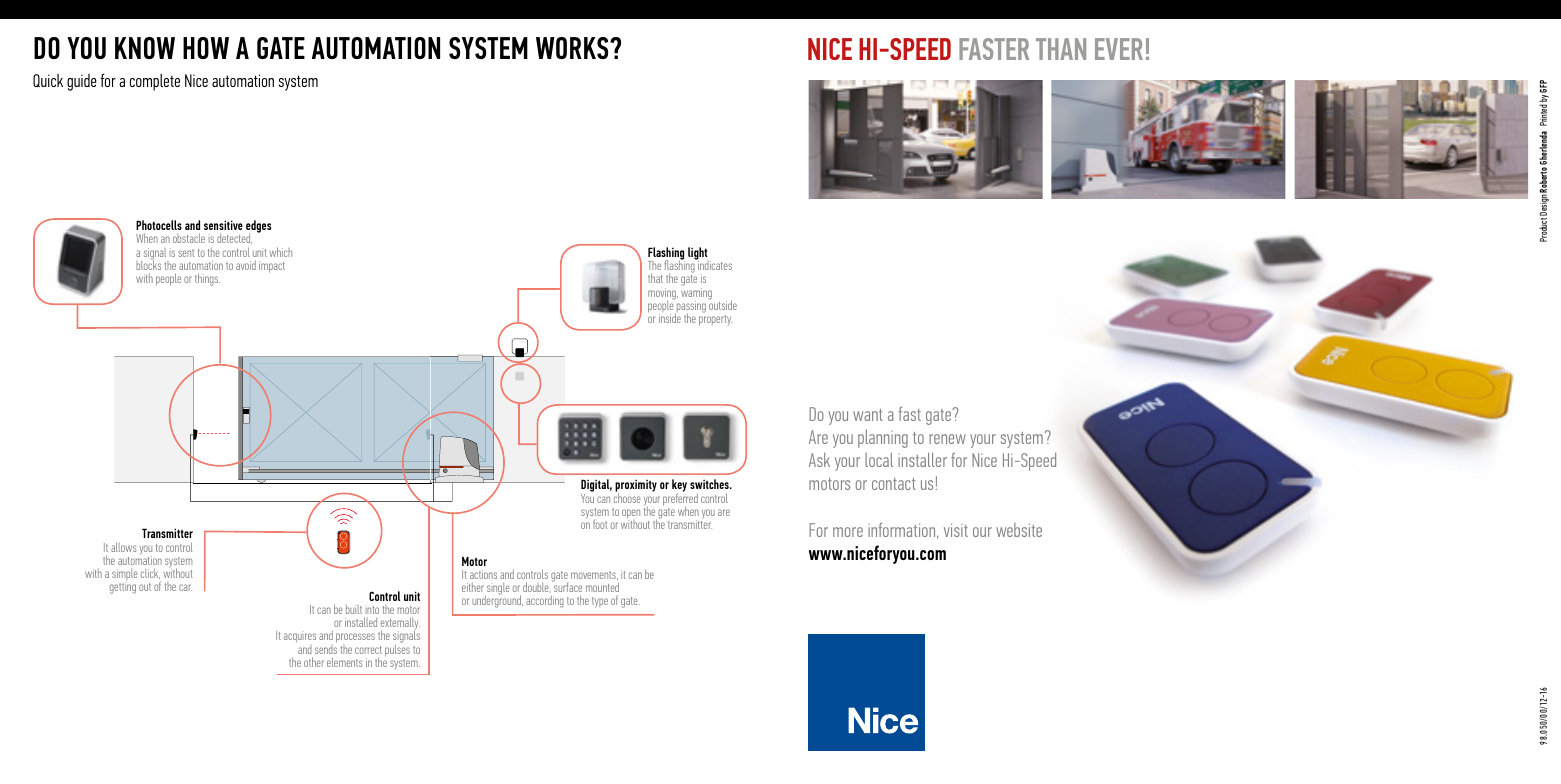  I want to click on WORKS, so click(573, 48).
